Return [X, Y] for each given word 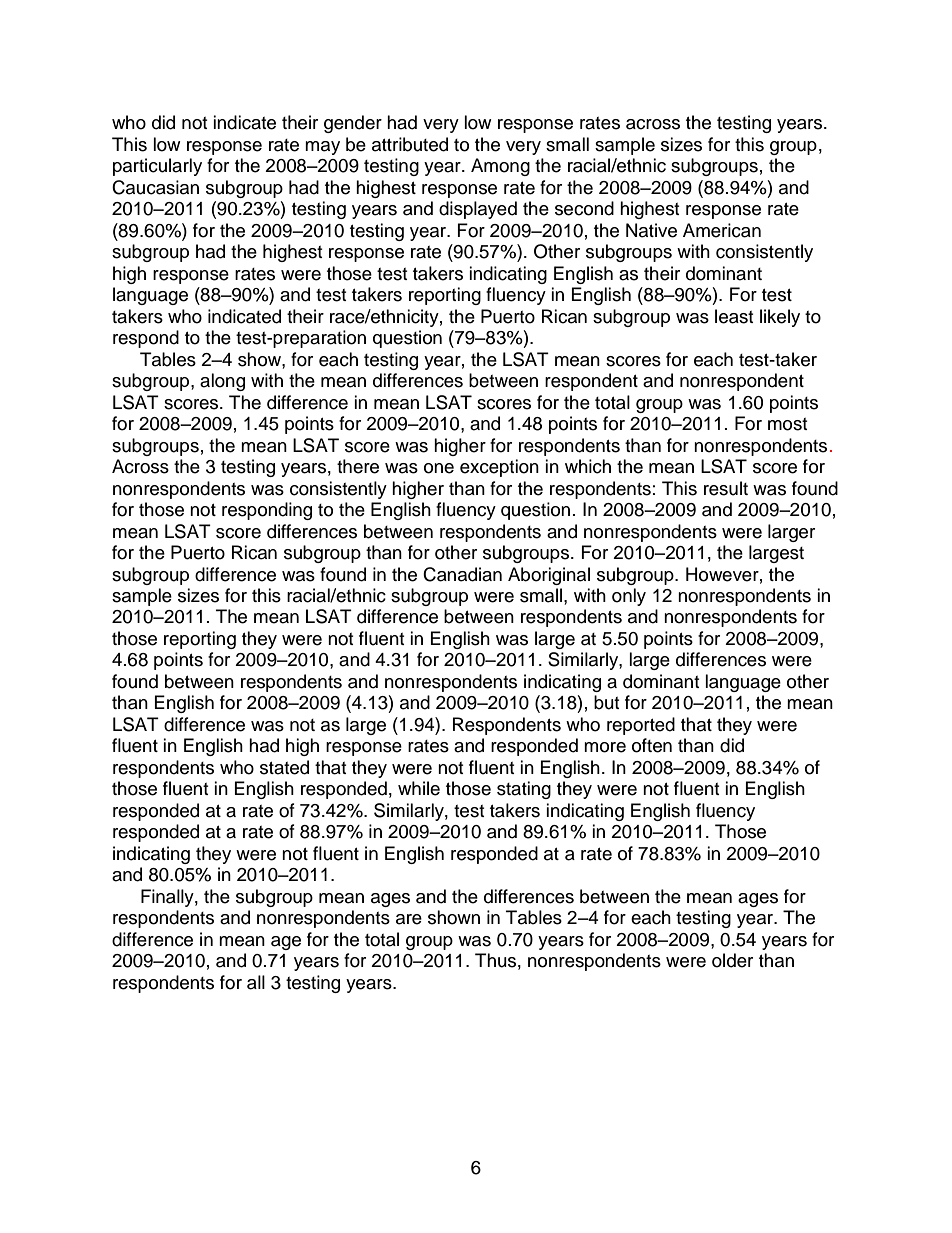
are [409, 919]
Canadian [462, 574]
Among [500, 167]
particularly [157, 167]
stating [524, 790]
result [726, 488]
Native [651, 230]
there [358, 466]
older [732, 960]
